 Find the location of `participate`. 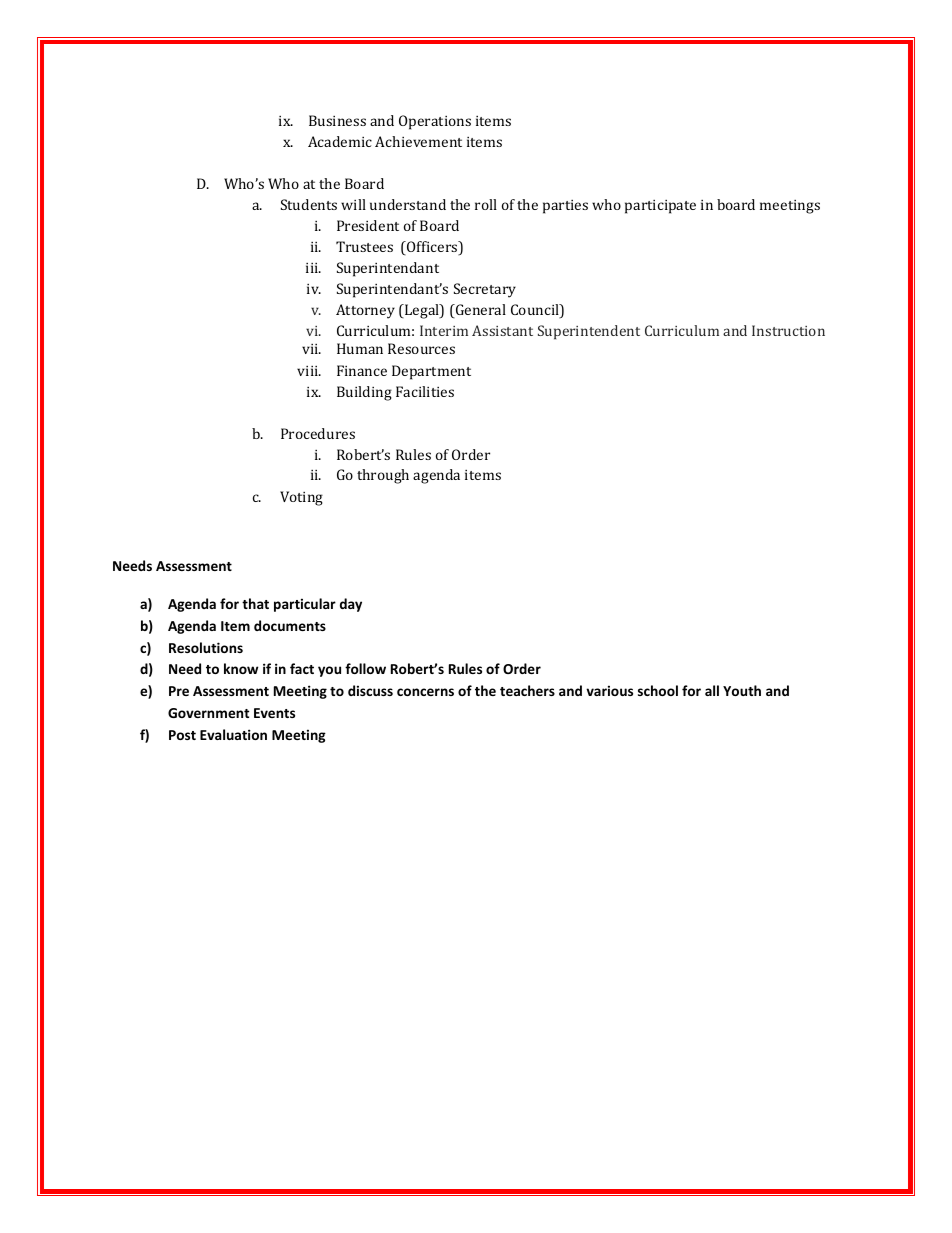

participate is located at coordinates (660, 207).
